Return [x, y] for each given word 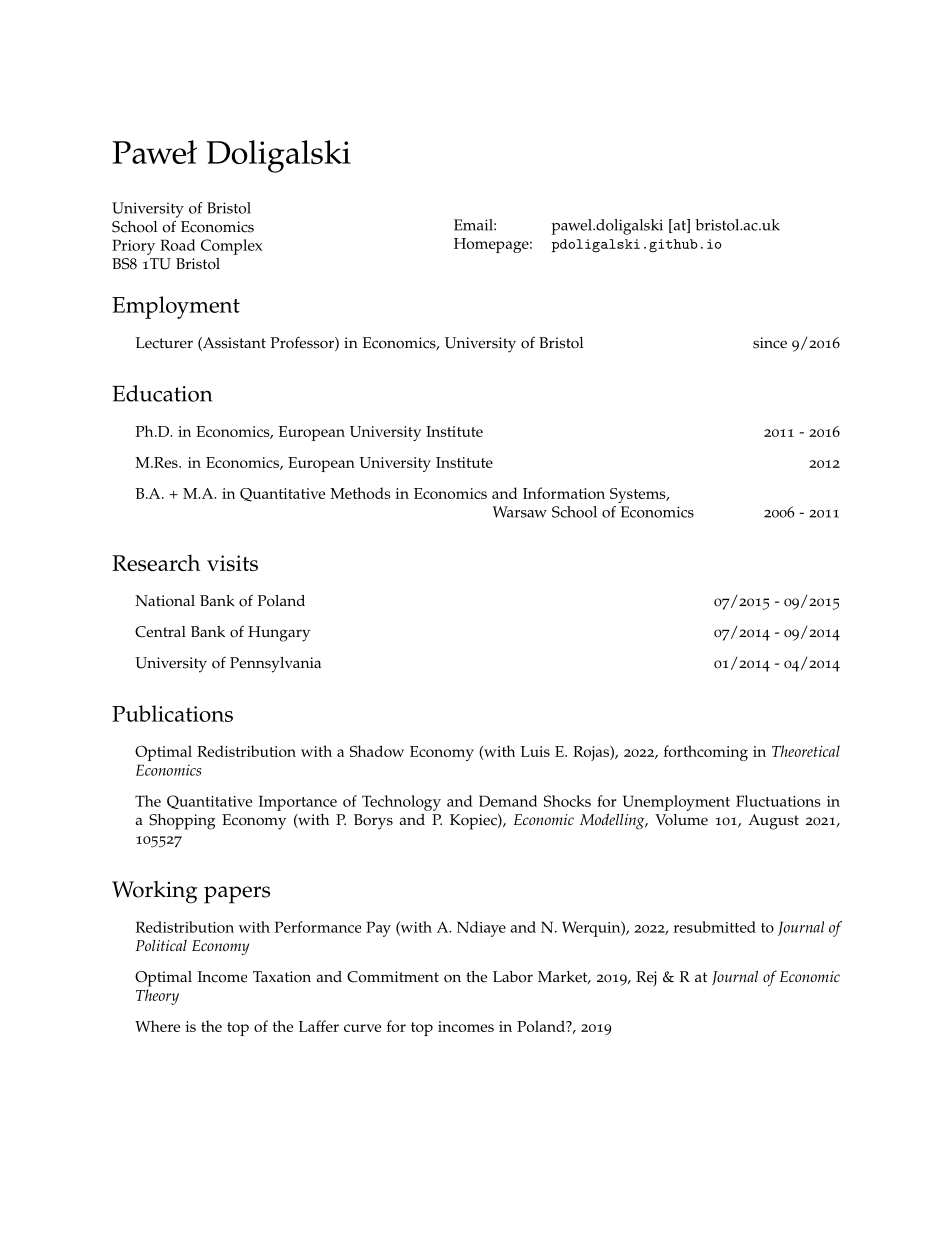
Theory [157, 997]
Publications [172, 713]
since [770, 343]
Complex [232, 247]
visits [232, 563]
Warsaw [520, 512]
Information [564, 493]
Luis [535, 751]
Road [177, 245]
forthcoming [706, 753]
